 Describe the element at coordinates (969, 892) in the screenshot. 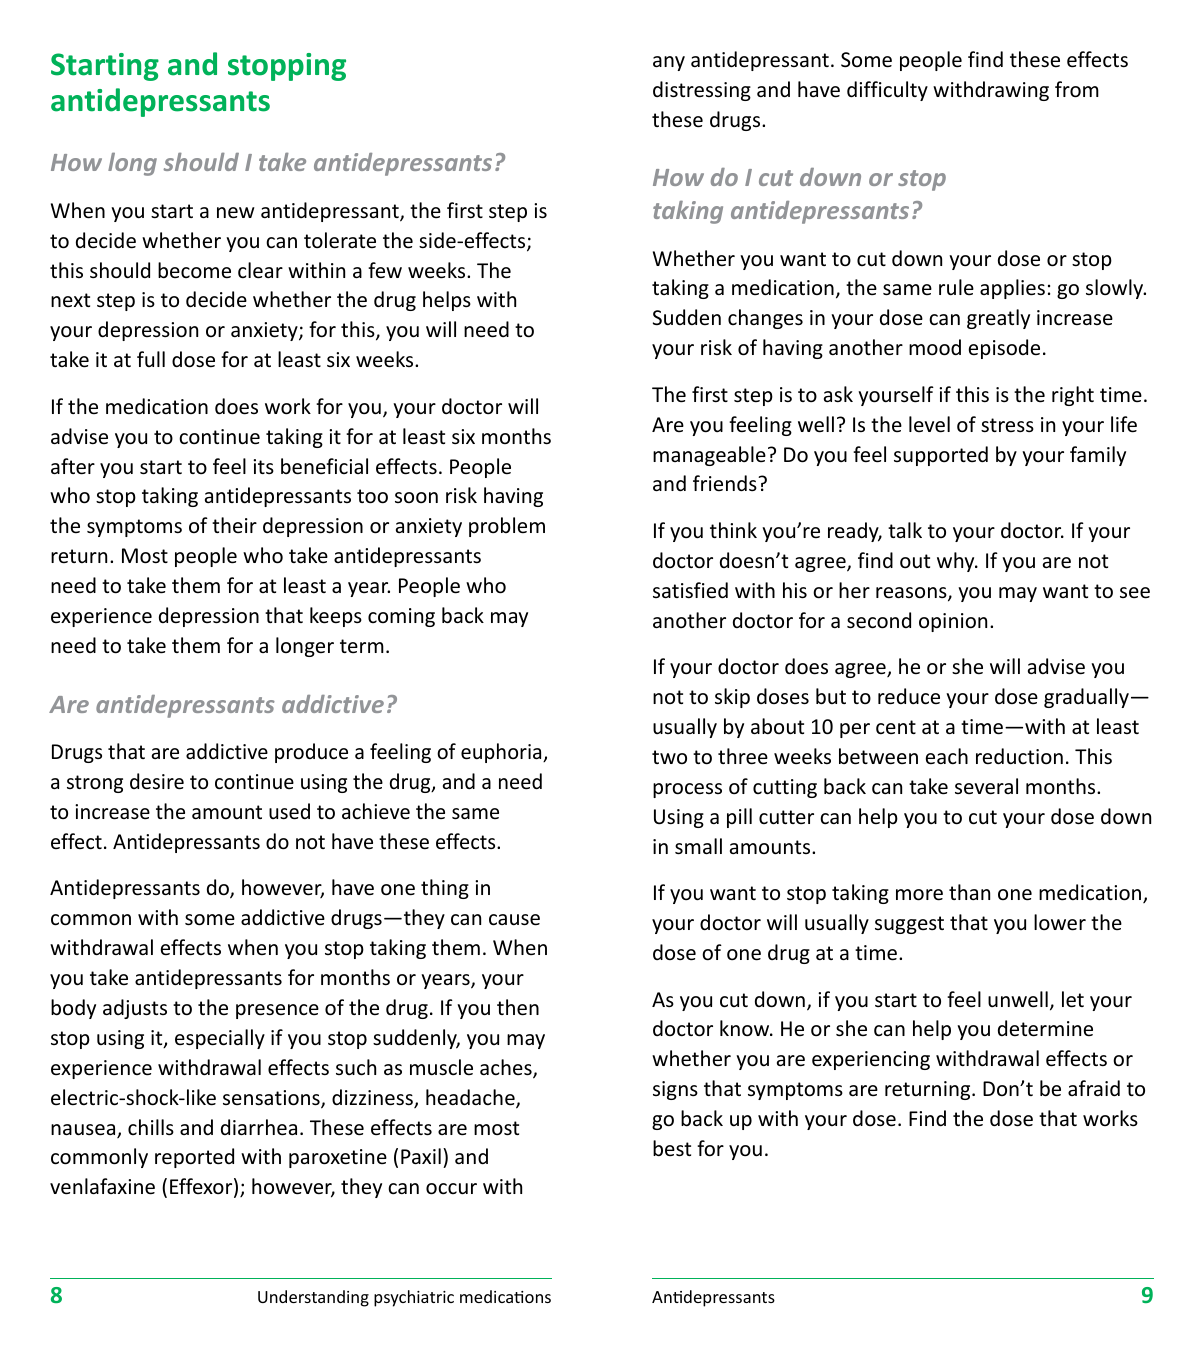

I see `than` at that location.
